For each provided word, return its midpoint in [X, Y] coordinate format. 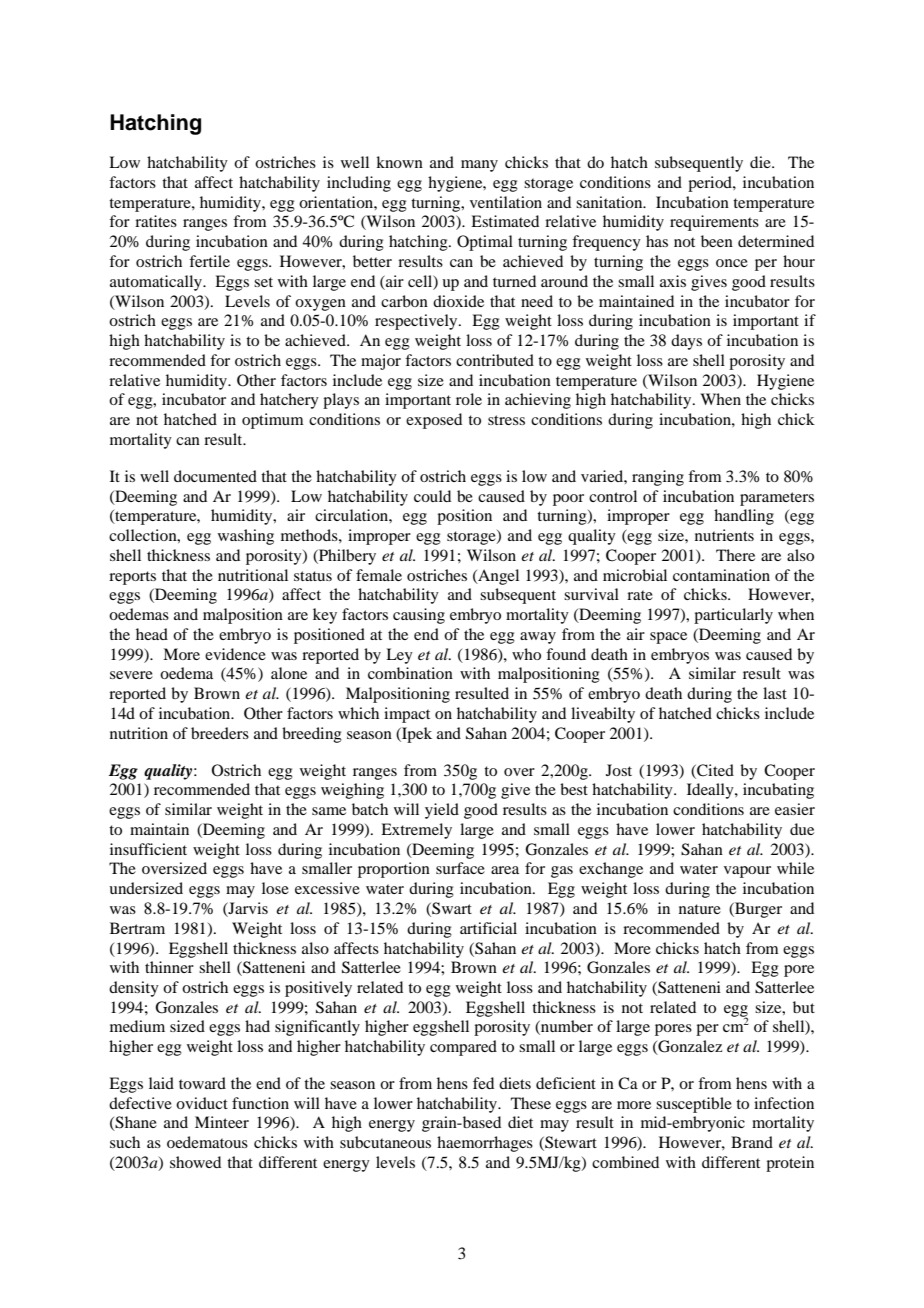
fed [483, 1083]
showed [195, 1162]
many [479, 166]
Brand [752, 1142]
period [711, 184]
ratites [156, 221]
